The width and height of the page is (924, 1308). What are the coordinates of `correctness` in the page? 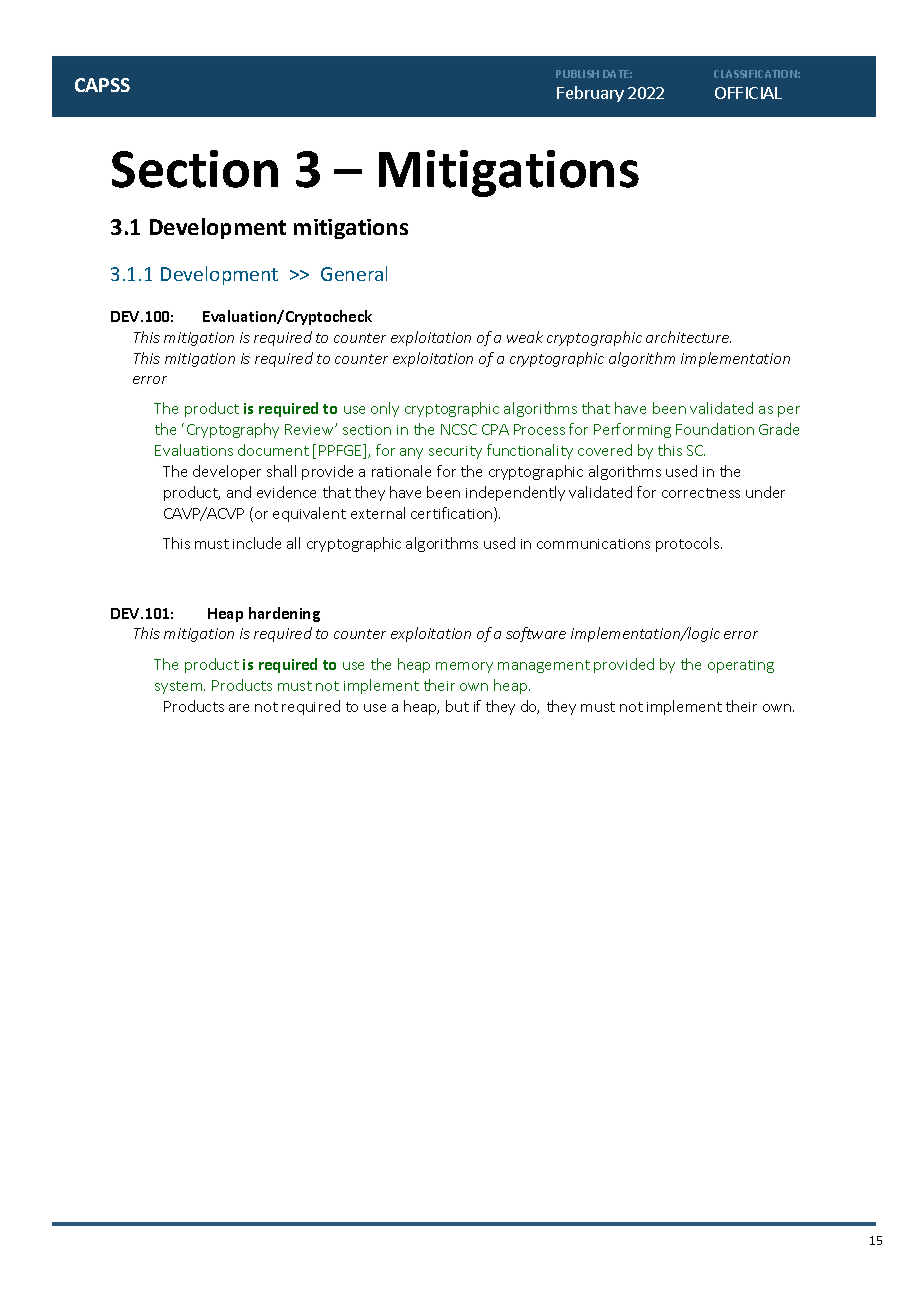 It's located at (701, 493).
